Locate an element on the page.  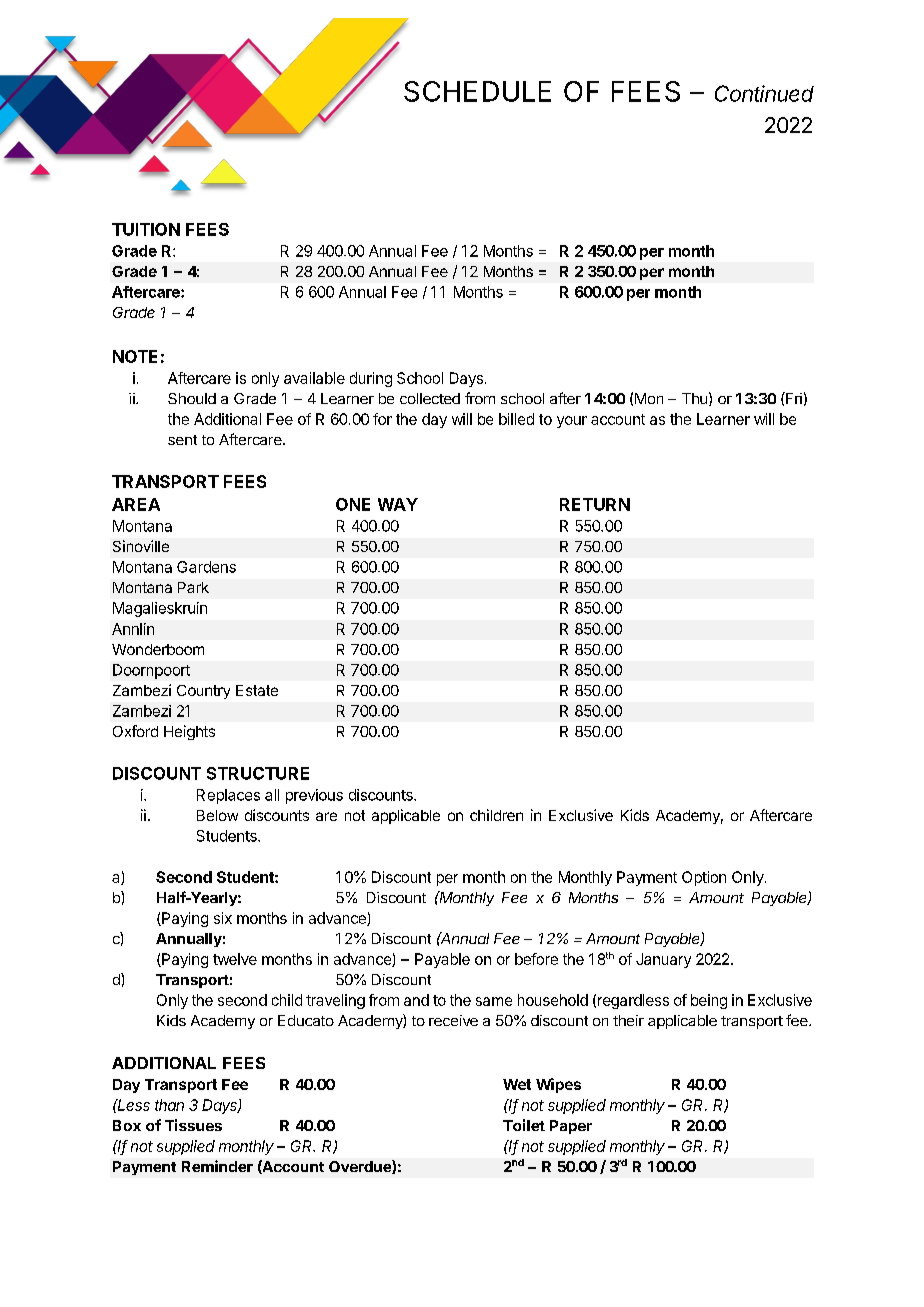
Park is located at coordinates (193, 587).
